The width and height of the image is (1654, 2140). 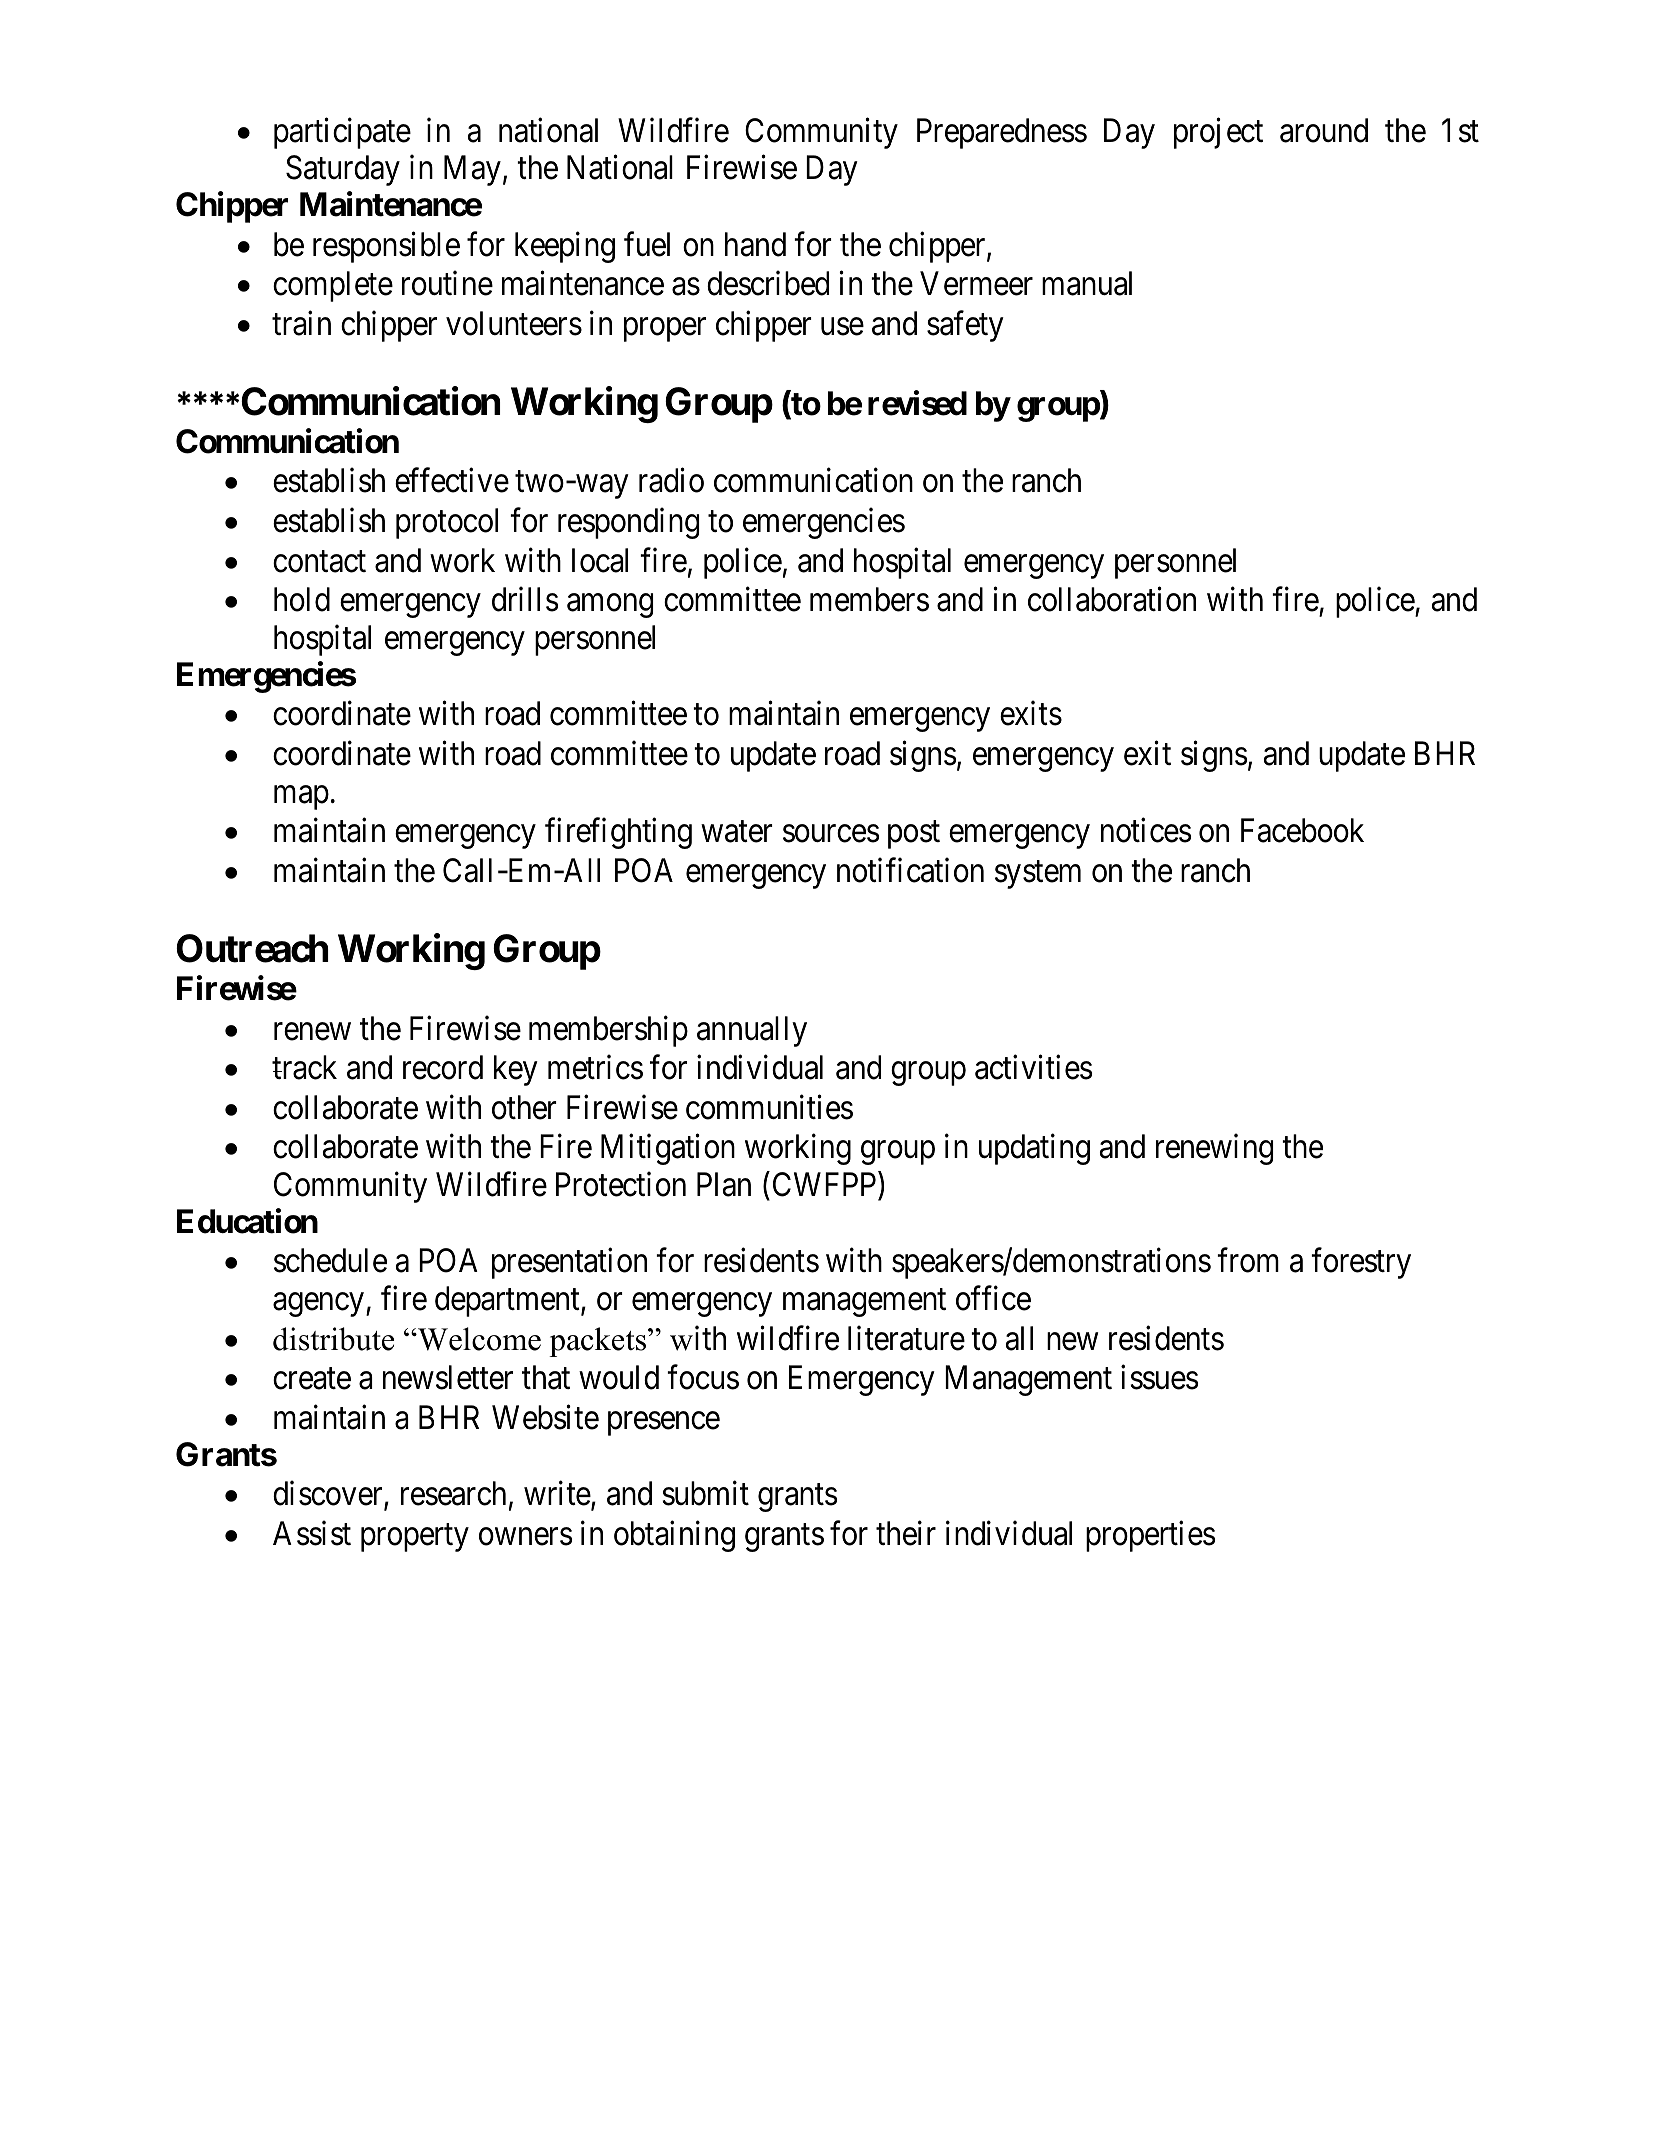 I want to click on water, so click(x=737, y=832).
